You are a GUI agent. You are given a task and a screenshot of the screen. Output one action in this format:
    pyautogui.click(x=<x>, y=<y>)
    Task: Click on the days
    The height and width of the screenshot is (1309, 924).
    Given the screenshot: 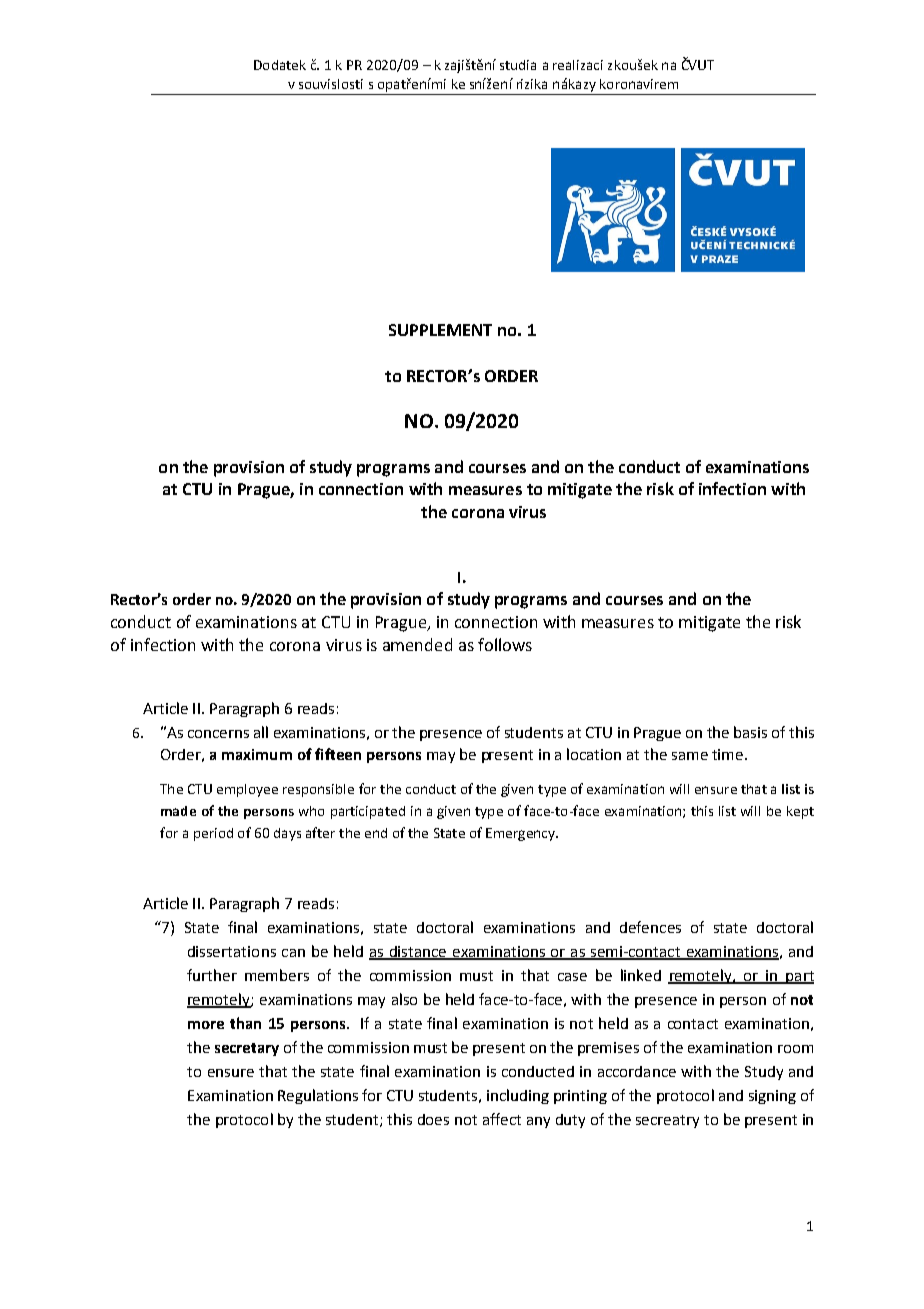 What is the action you would take?
    pyautogui.click(x=287, y=834)
